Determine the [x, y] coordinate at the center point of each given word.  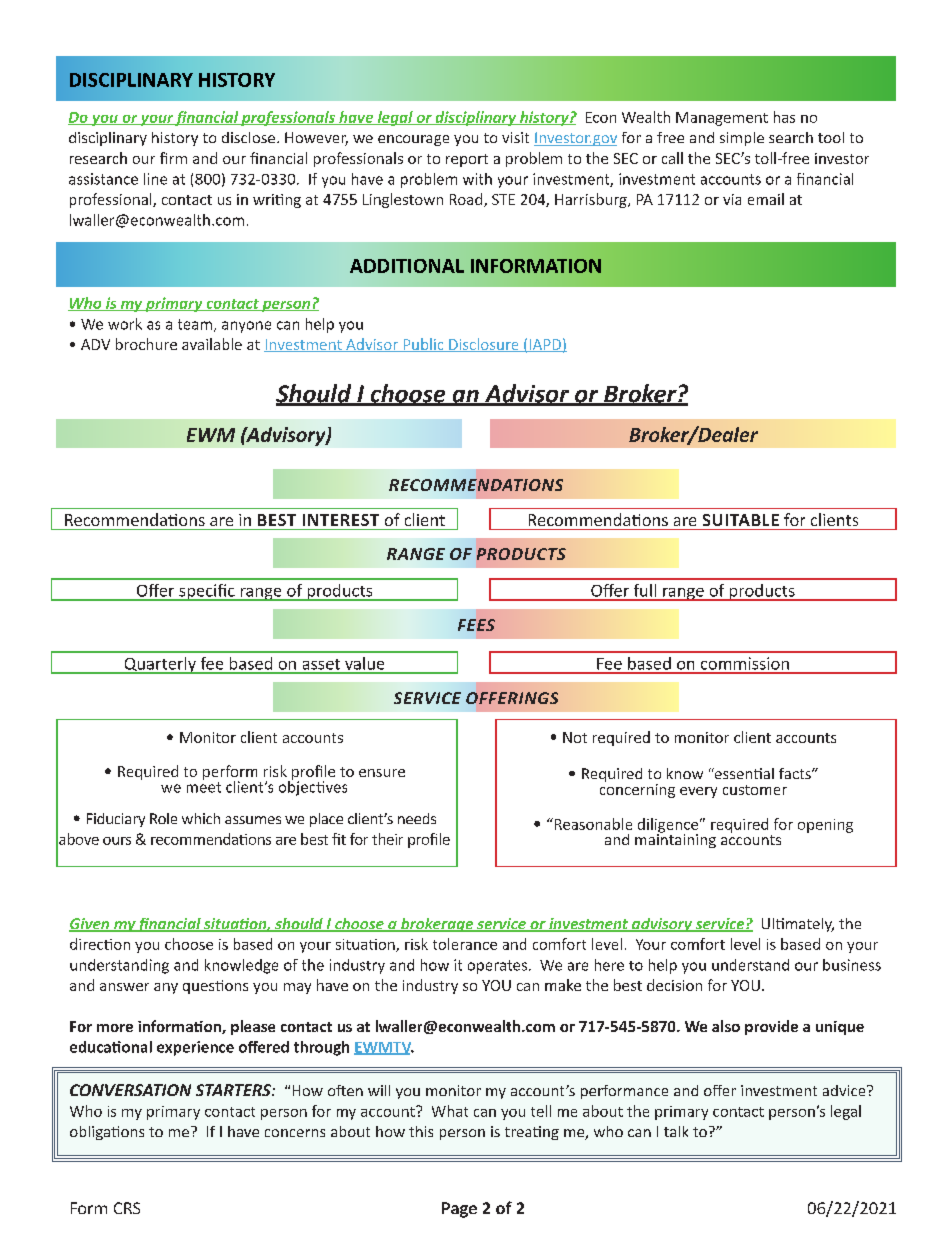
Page [459, 1210]
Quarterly [160, 665]
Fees [476, 625]
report [467, 160]
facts [796, 773]
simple [742, 139]
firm [173, 158]
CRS [127, 1208]
